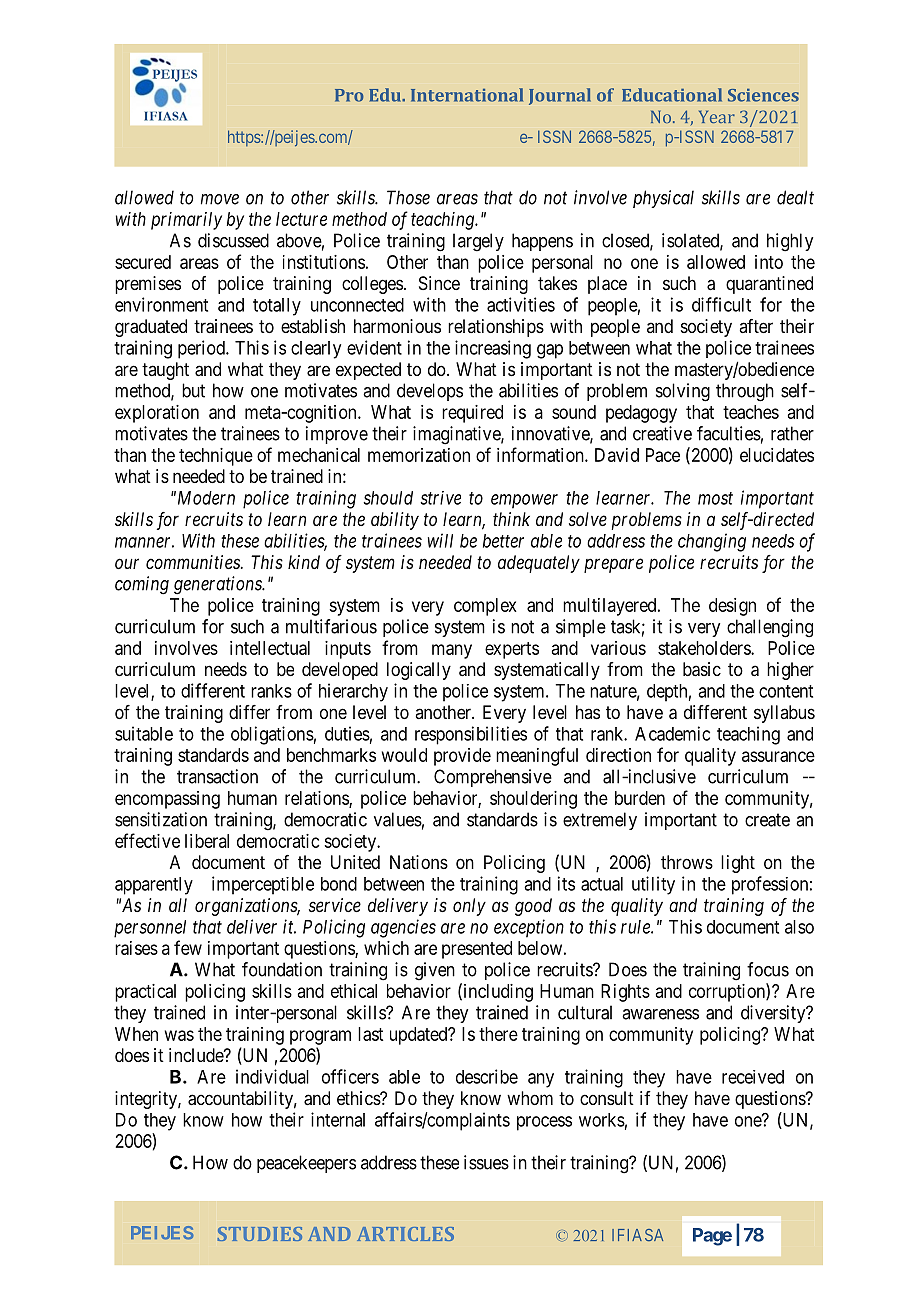  I want to click on issues, so click(486, 1162).
